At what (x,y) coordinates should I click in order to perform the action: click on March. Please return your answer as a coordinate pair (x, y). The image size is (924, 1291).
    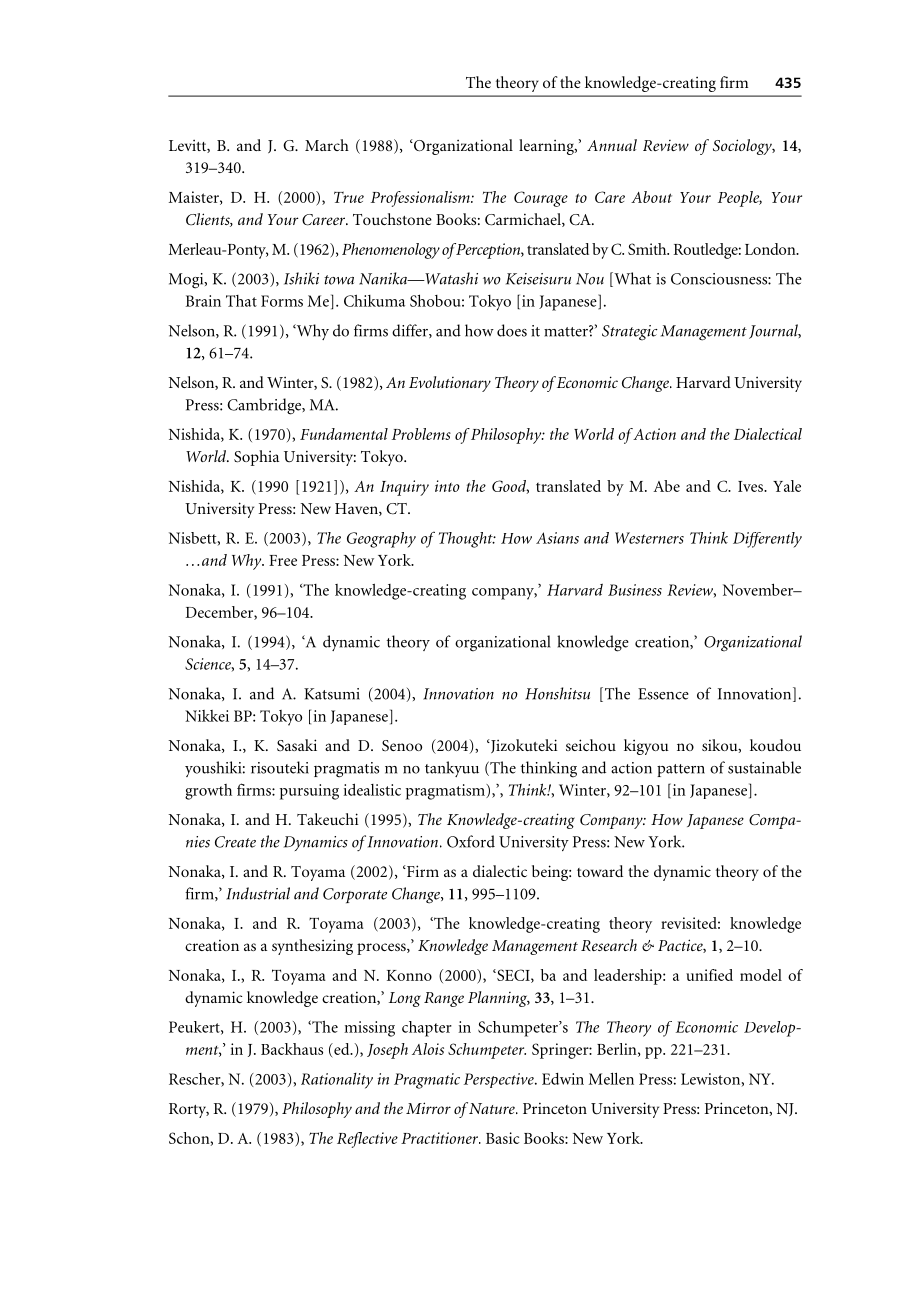
    Looking at the image, I should click on (327, 145).
